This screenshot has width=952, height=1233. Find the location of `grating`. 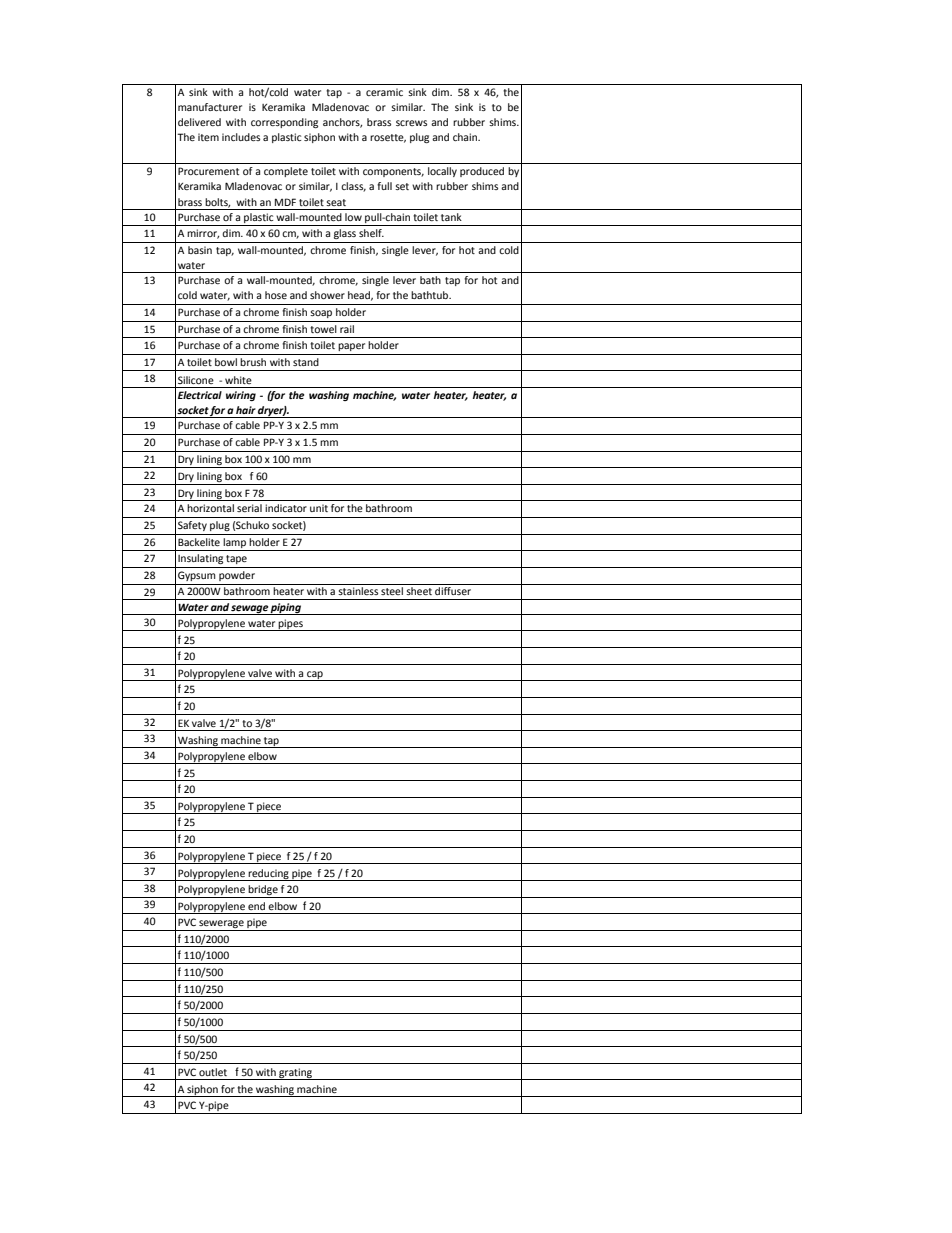

grating is located at coordinates (295, 1074).
